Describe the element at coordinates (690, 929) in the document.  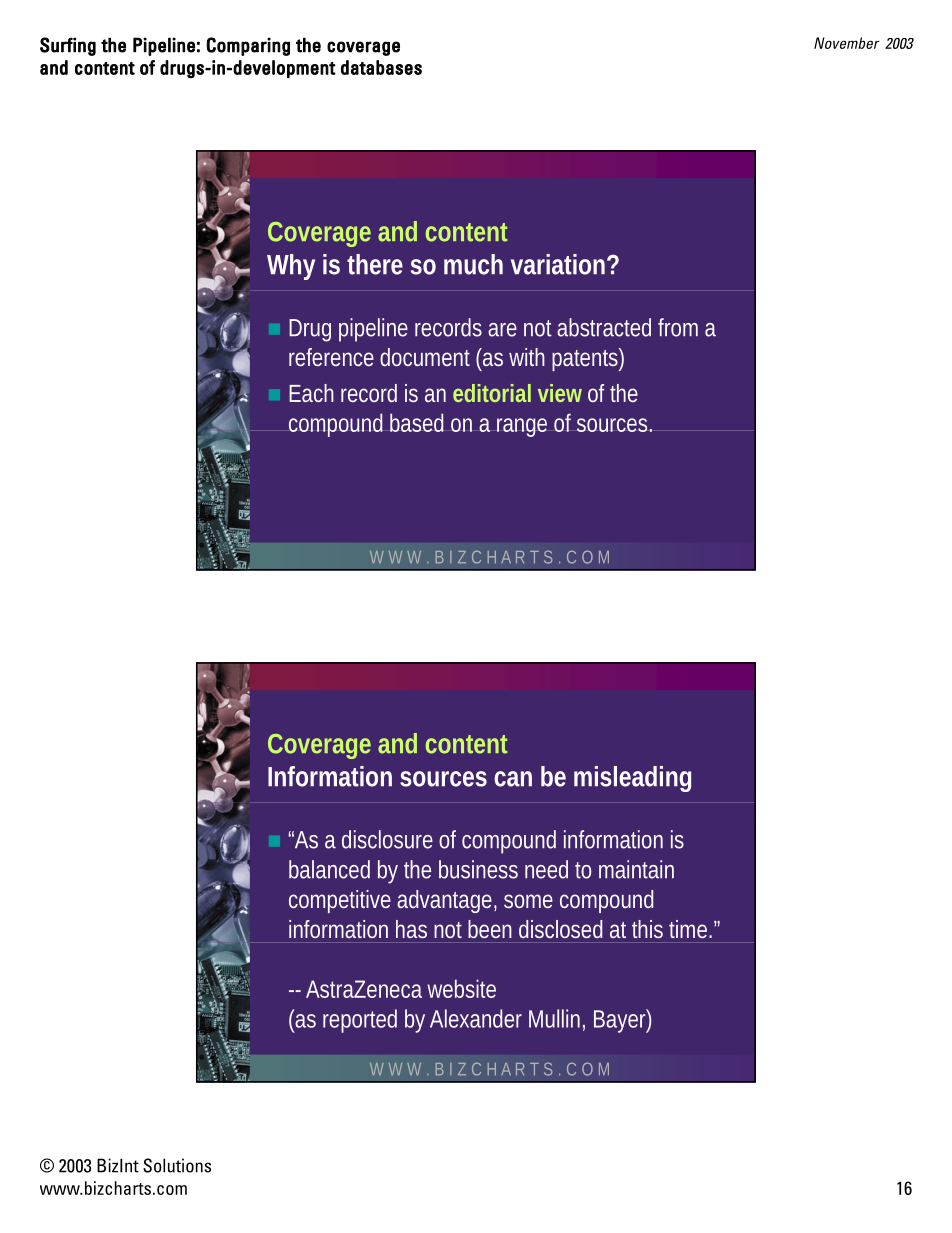
I see `time` at that location.
